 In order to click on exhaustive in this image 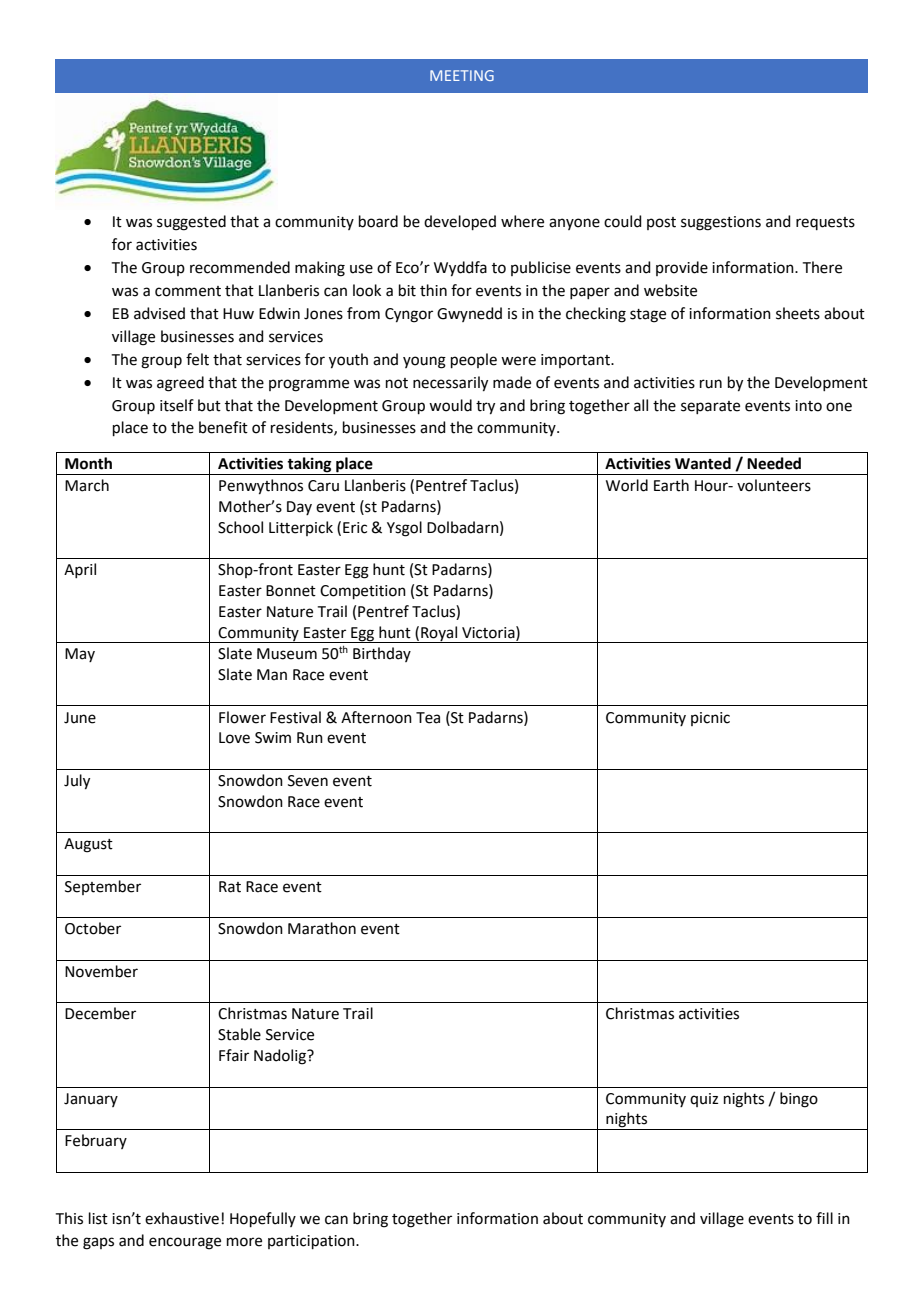, I will do `click(182, 1218)`.
